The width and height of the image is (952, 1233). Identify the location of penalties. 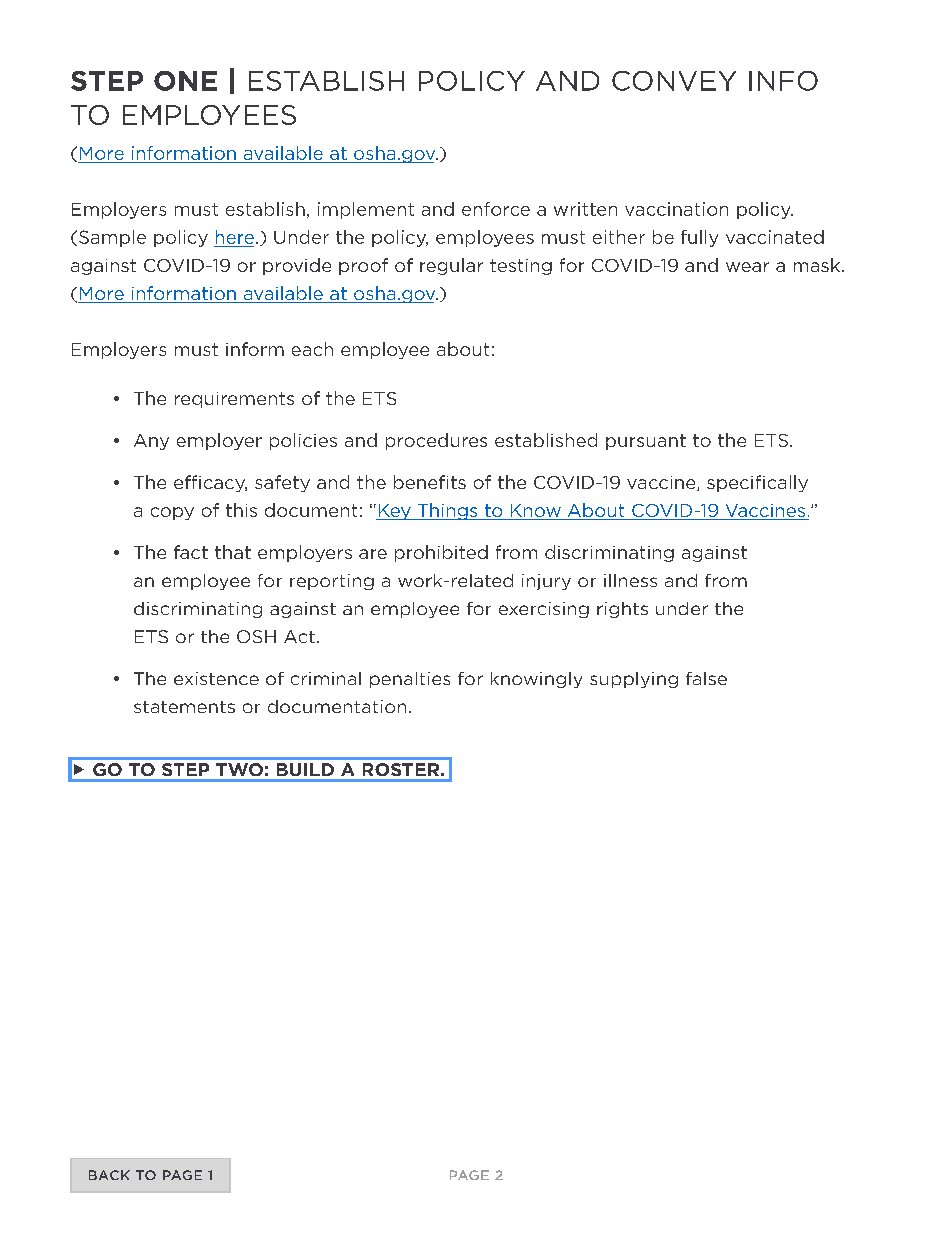
(410, 680).
